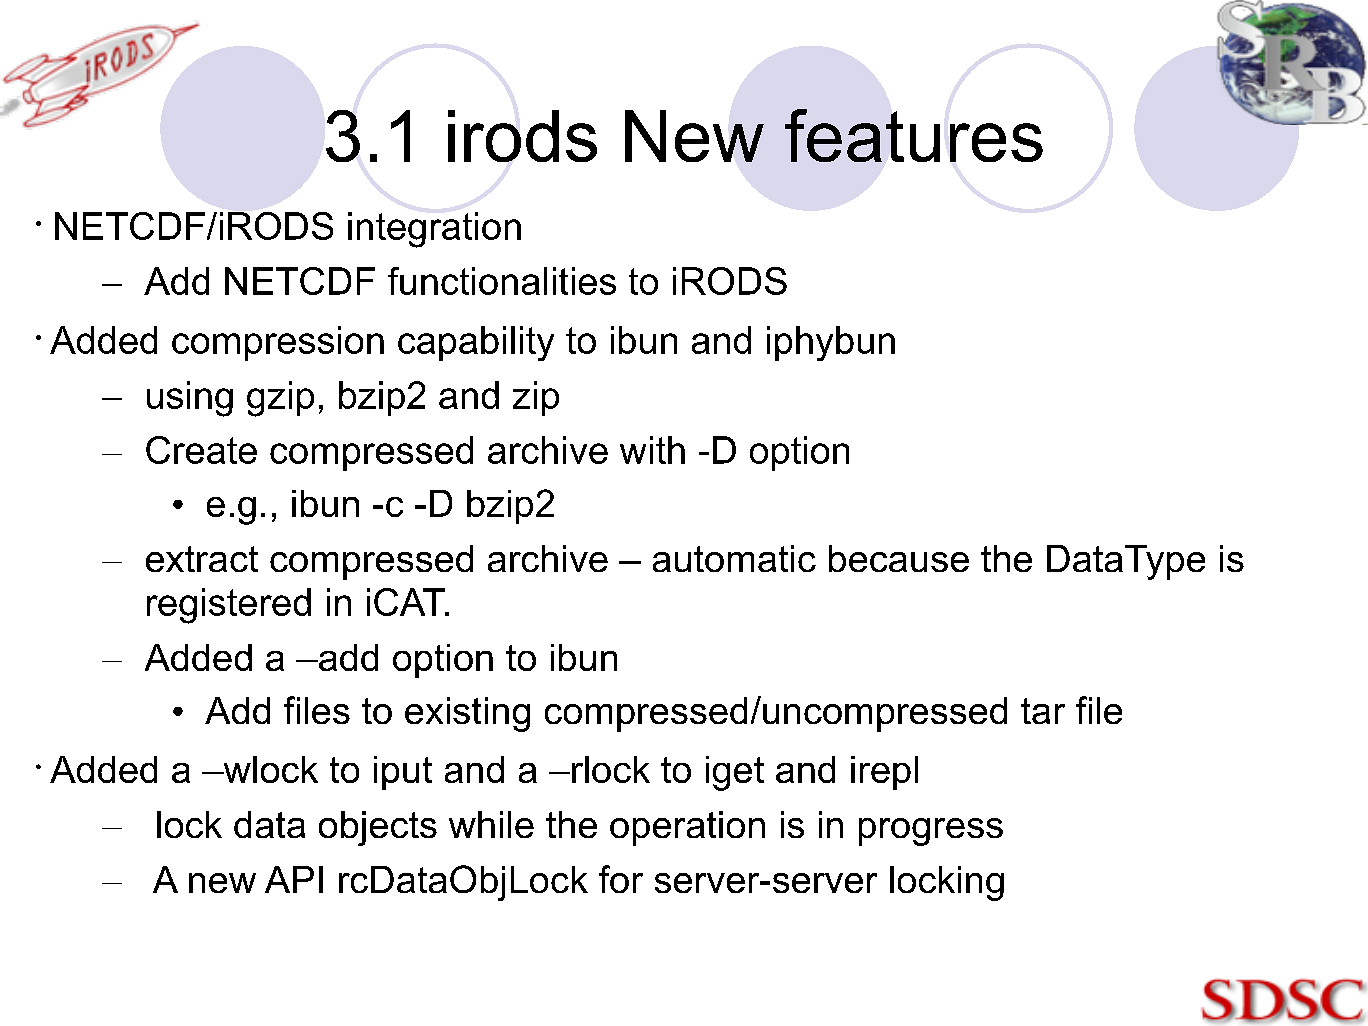  I want to click on registered, so click(229, 606).
